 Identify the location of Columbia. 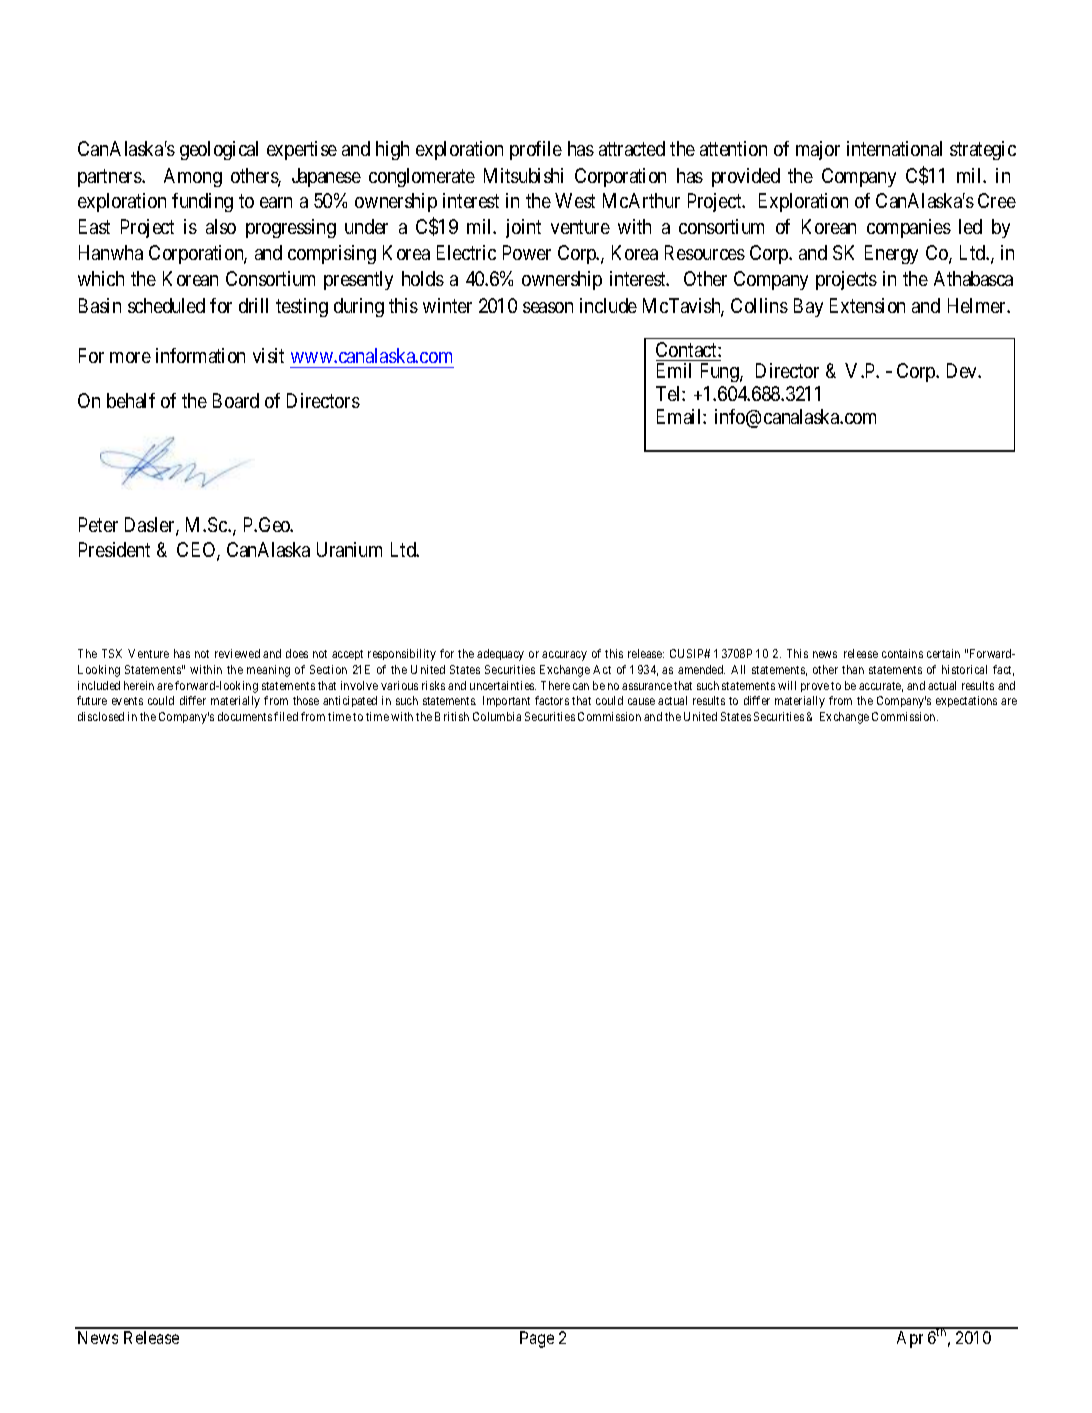
(497, 716).
